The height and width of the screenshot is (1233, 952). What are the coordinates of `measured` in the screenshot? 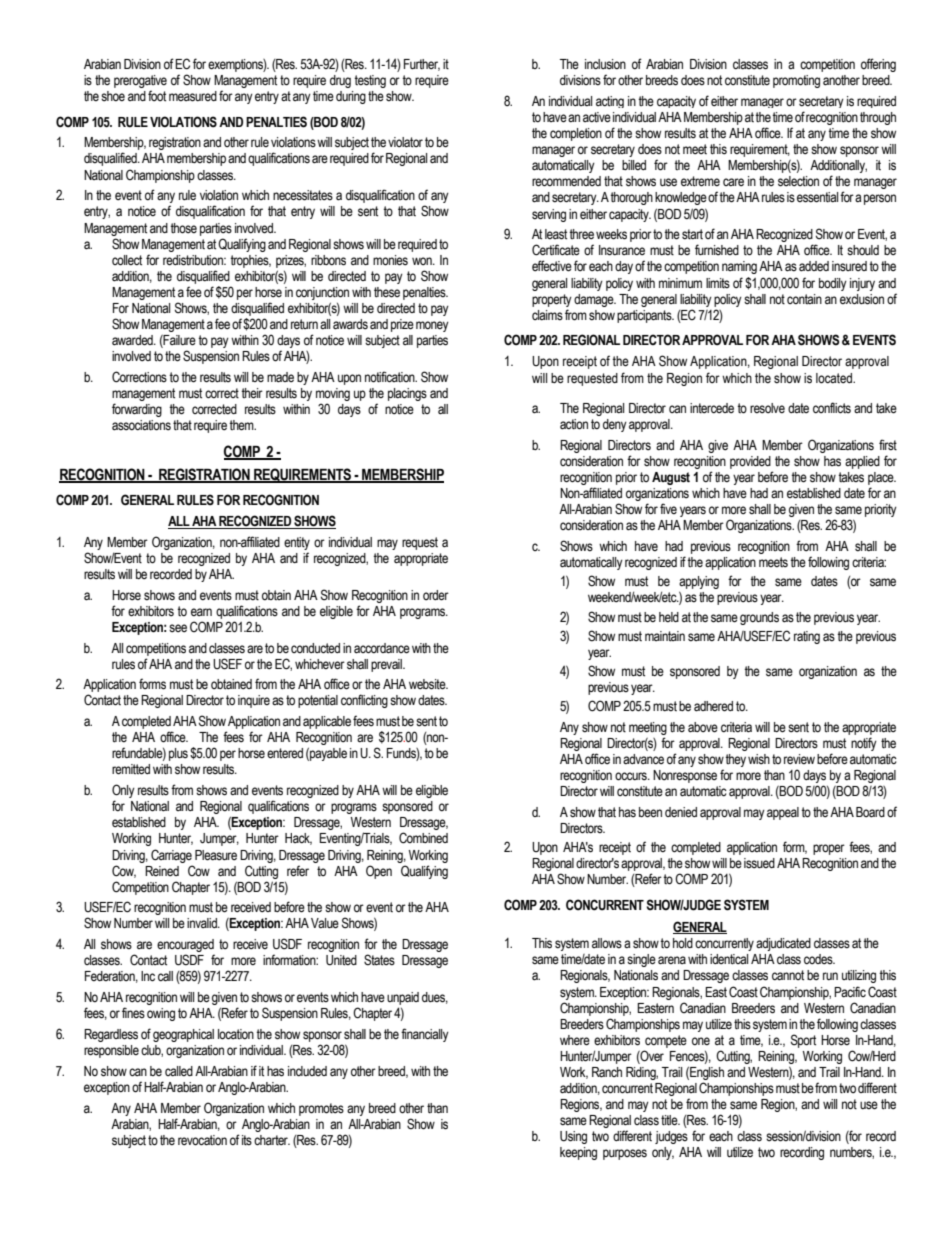 It's located at (193, 96).
